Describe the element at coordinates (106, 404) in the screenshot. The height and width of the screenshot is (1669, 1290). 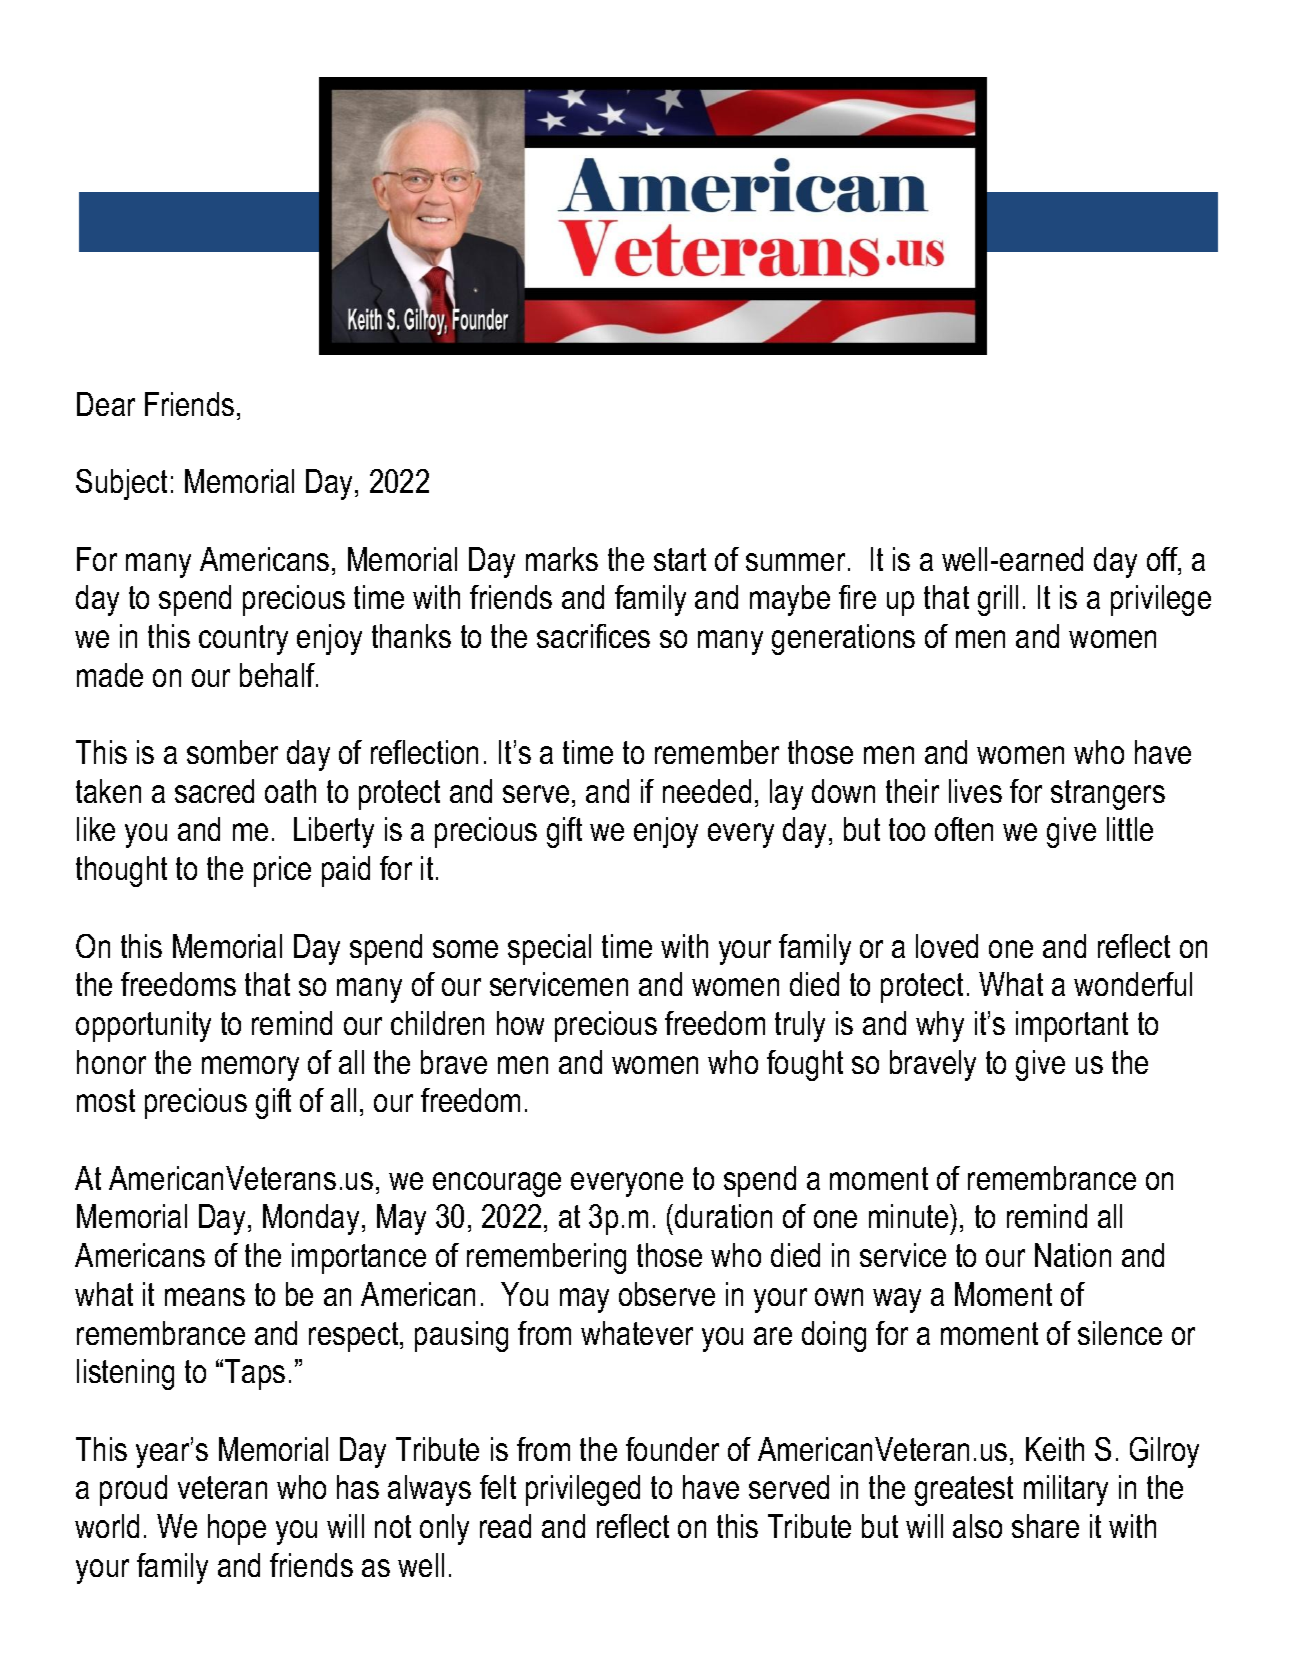
I see `Dear` at that location.
